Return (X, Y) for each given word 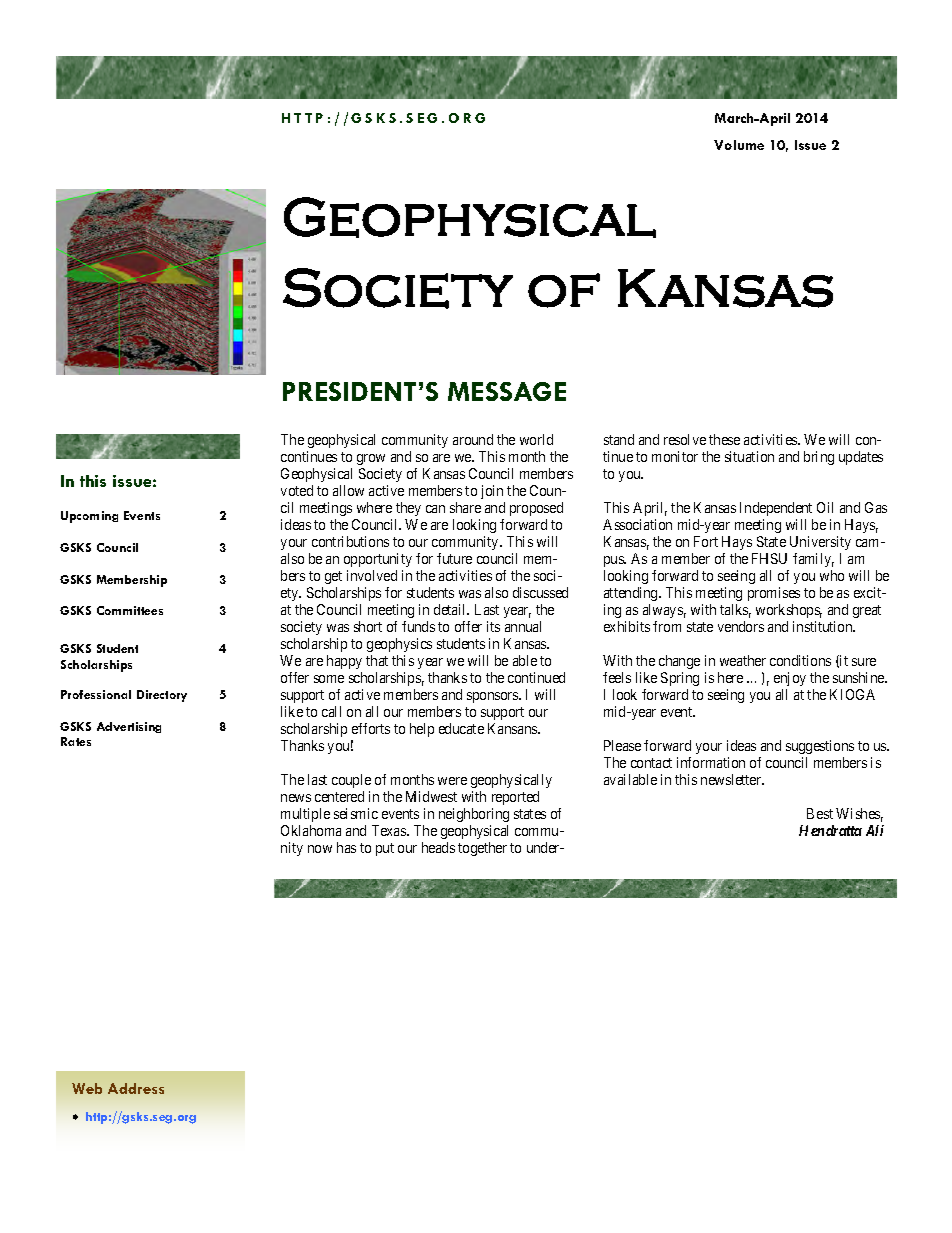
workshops (789, 611)
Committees (130, 610)
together (482, 849)
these (724, 439)
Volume (739, 145)
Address (136, 1088)
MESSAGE (507, 391)
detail (451, 609)
